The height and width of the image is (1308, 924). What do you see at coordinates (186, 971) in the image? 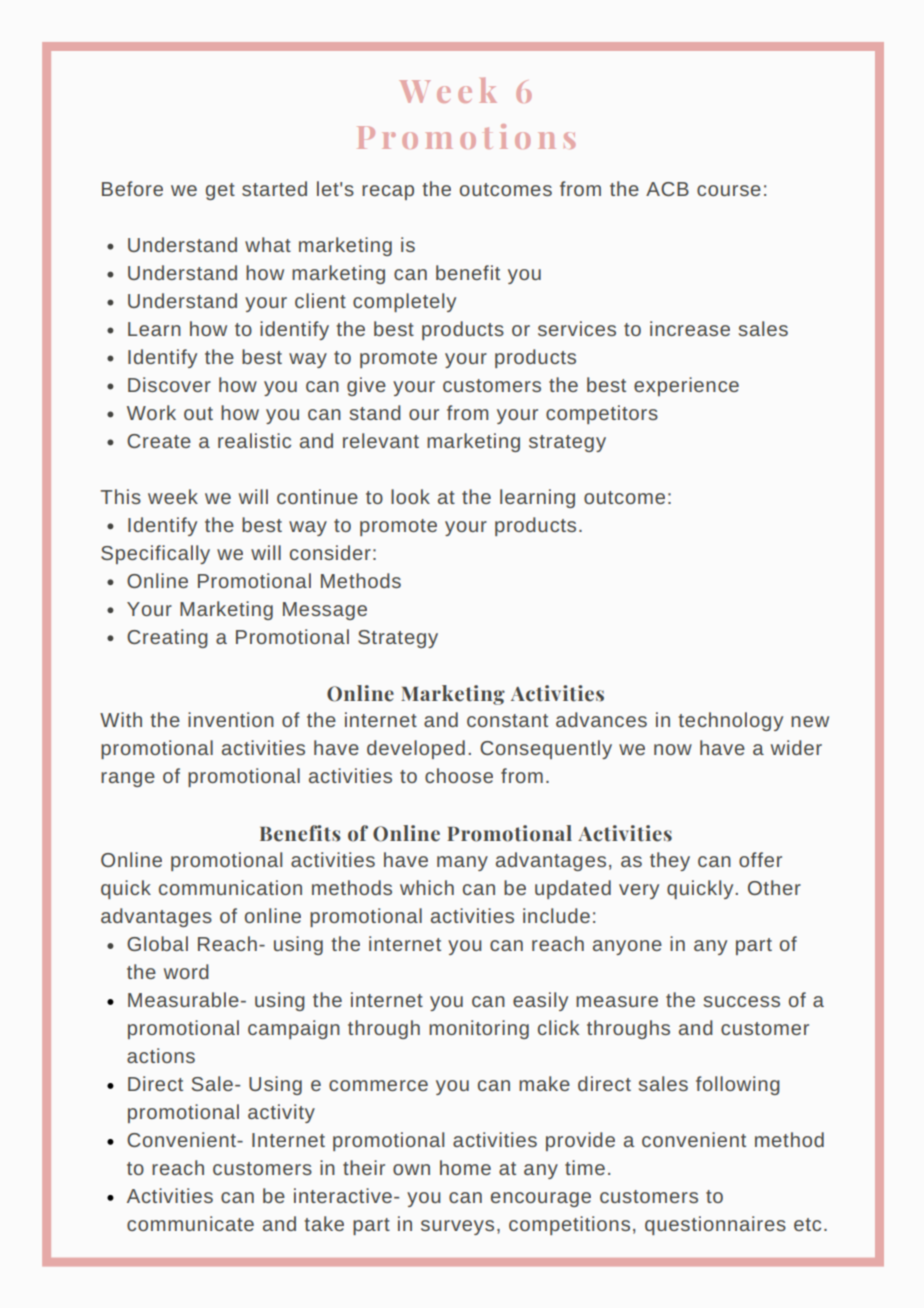
I see `word` at bounding box center [186, 971].
